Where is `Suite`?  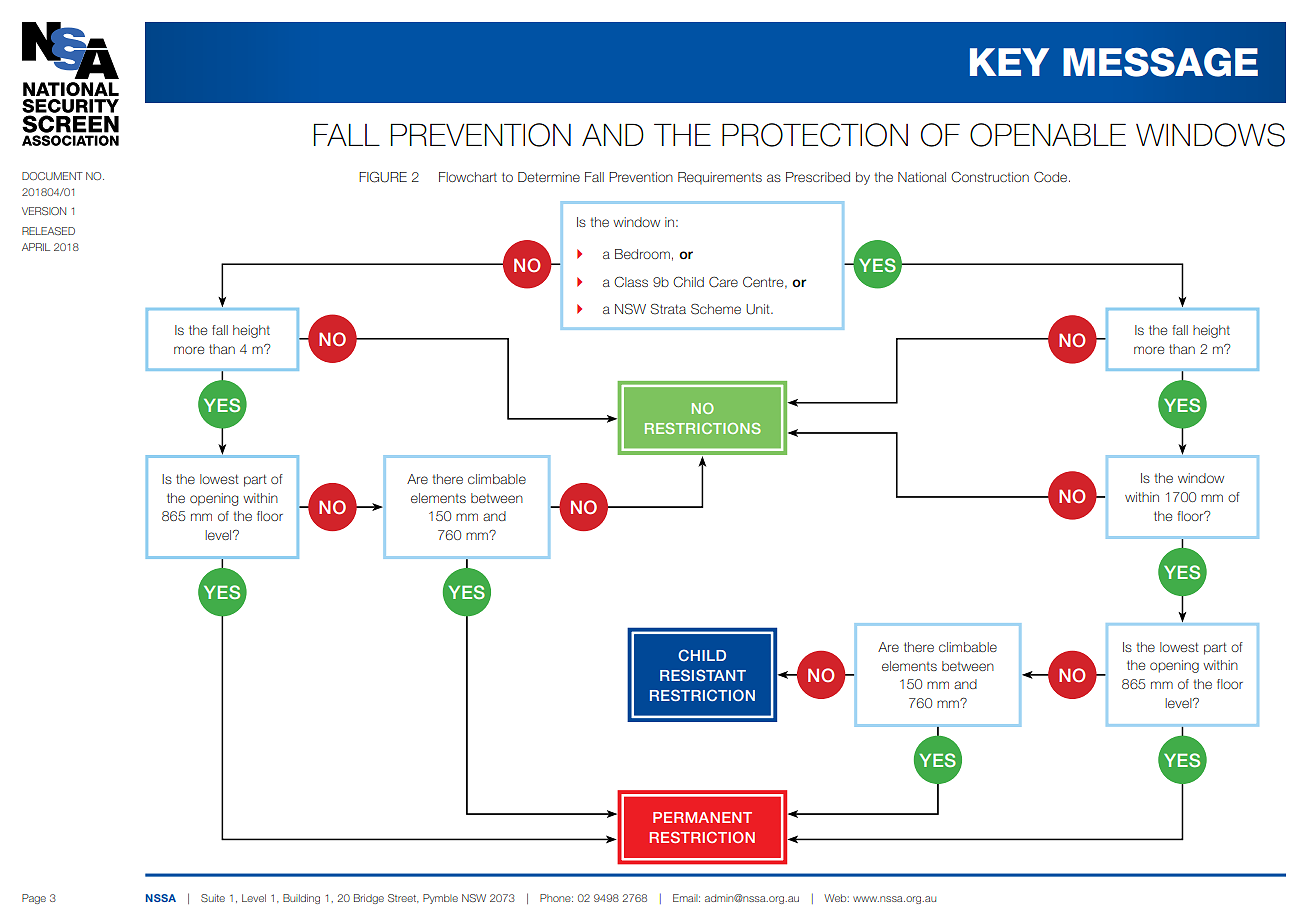 Suite is located at coordinates (213, 898).
